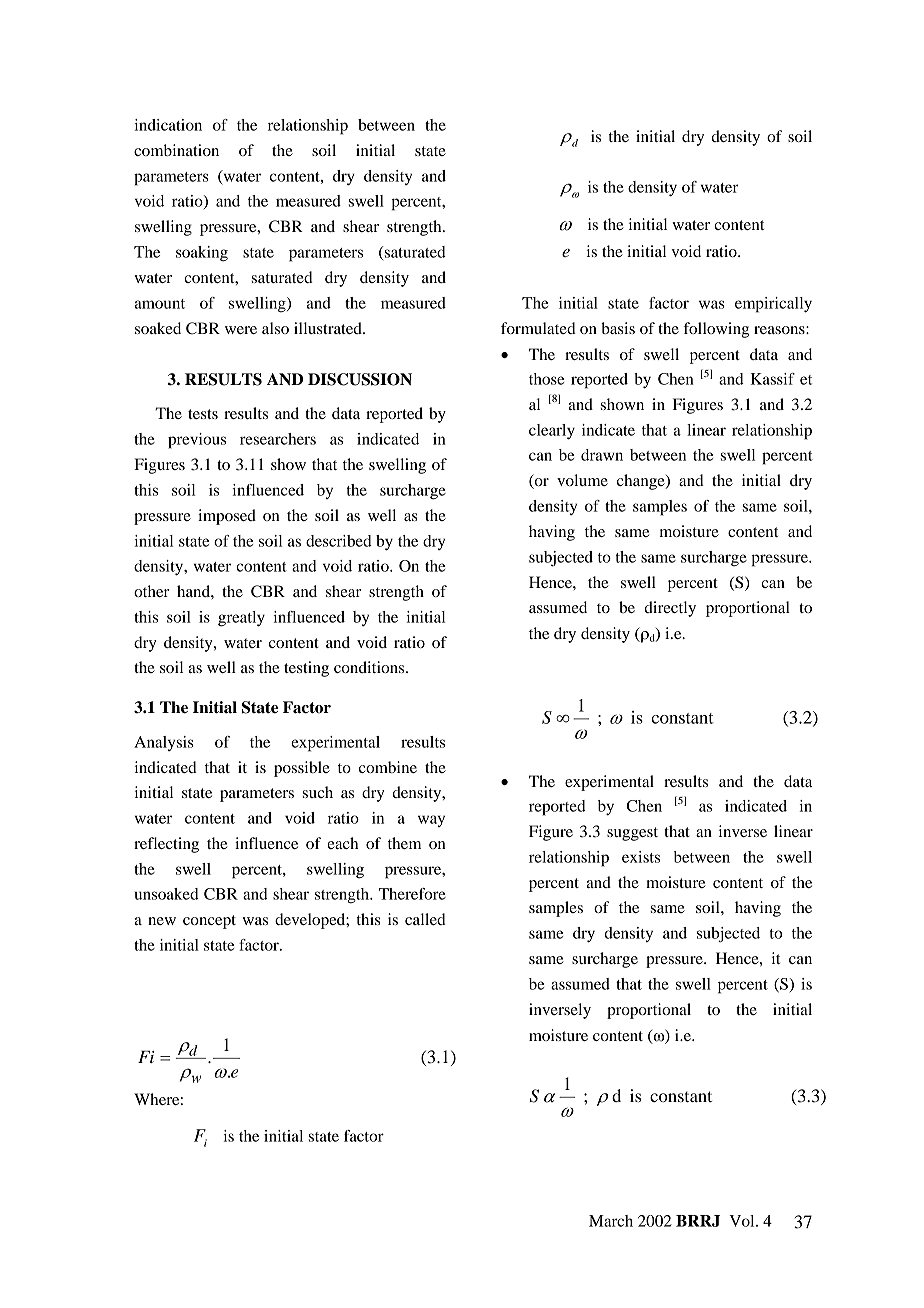 This image has height=1308, width=924. Describe the element at coordinates (176, 150) in the image. I see `combination` at that location.
